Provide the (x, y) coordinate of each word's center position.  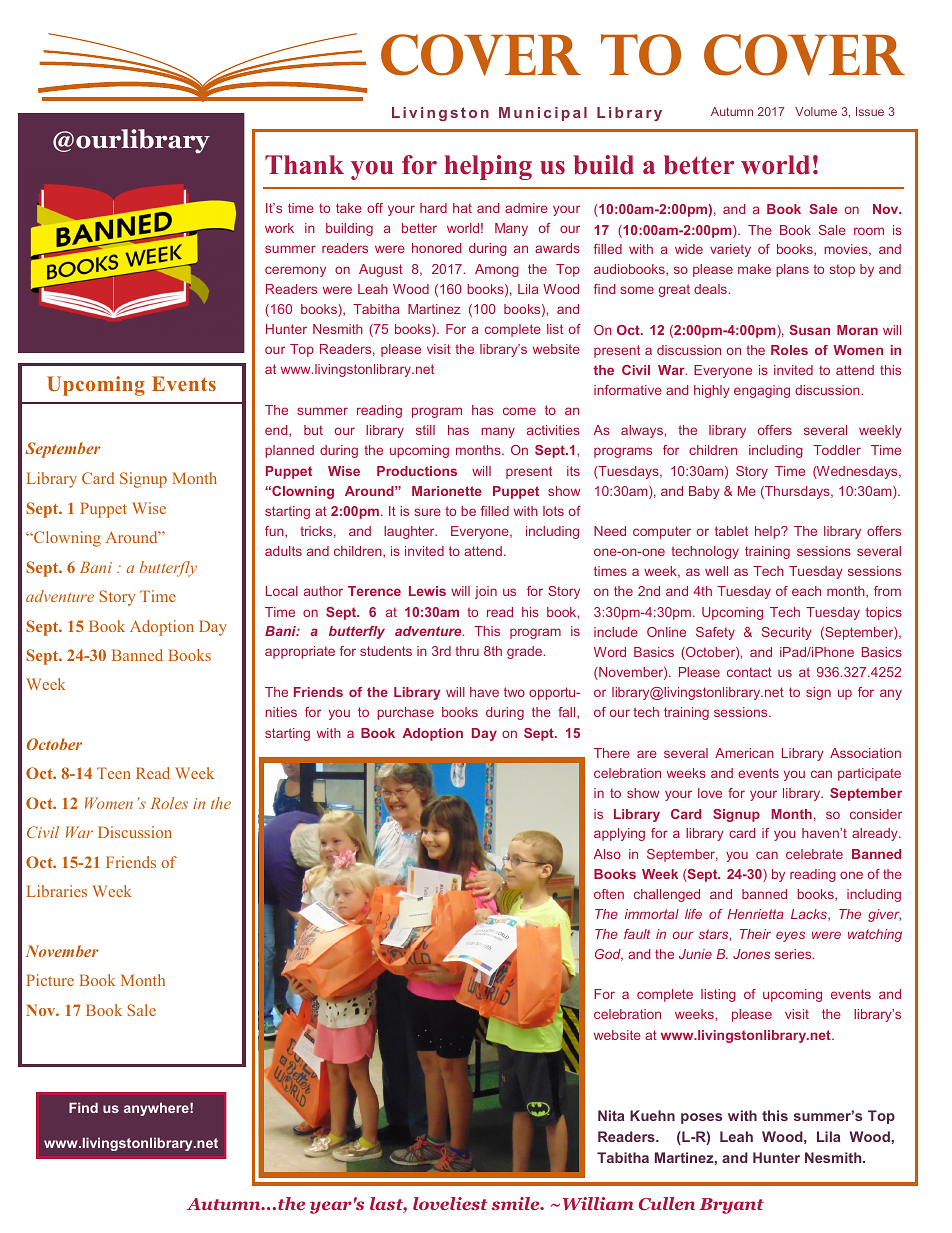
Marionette (447, 491)
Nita (611, 1115)
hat (462, 208)
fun (275, 532)
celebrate (814, 854)
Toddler (837, 450)
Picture (50, 980)
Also (607, 854)
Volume (816, 111)
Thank (304, 164)
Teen (114, 773)
